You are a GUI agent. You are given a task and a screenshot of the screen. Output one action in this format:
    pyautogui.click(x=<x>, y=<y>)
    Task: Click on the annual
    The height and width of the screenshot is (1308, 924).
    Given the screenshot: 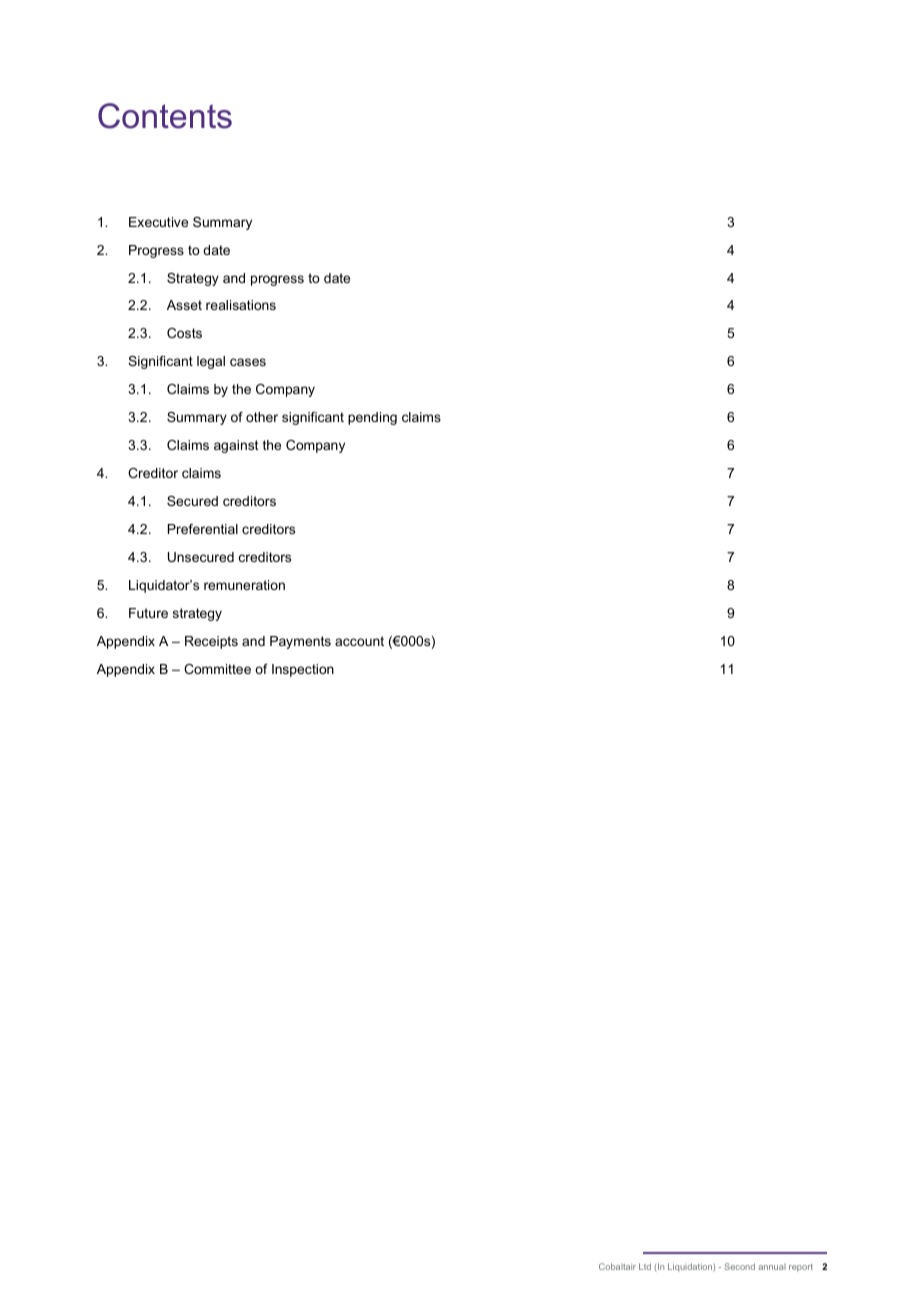 What is the action you would take?
    pyautogui.click(x=772, y=1267)
